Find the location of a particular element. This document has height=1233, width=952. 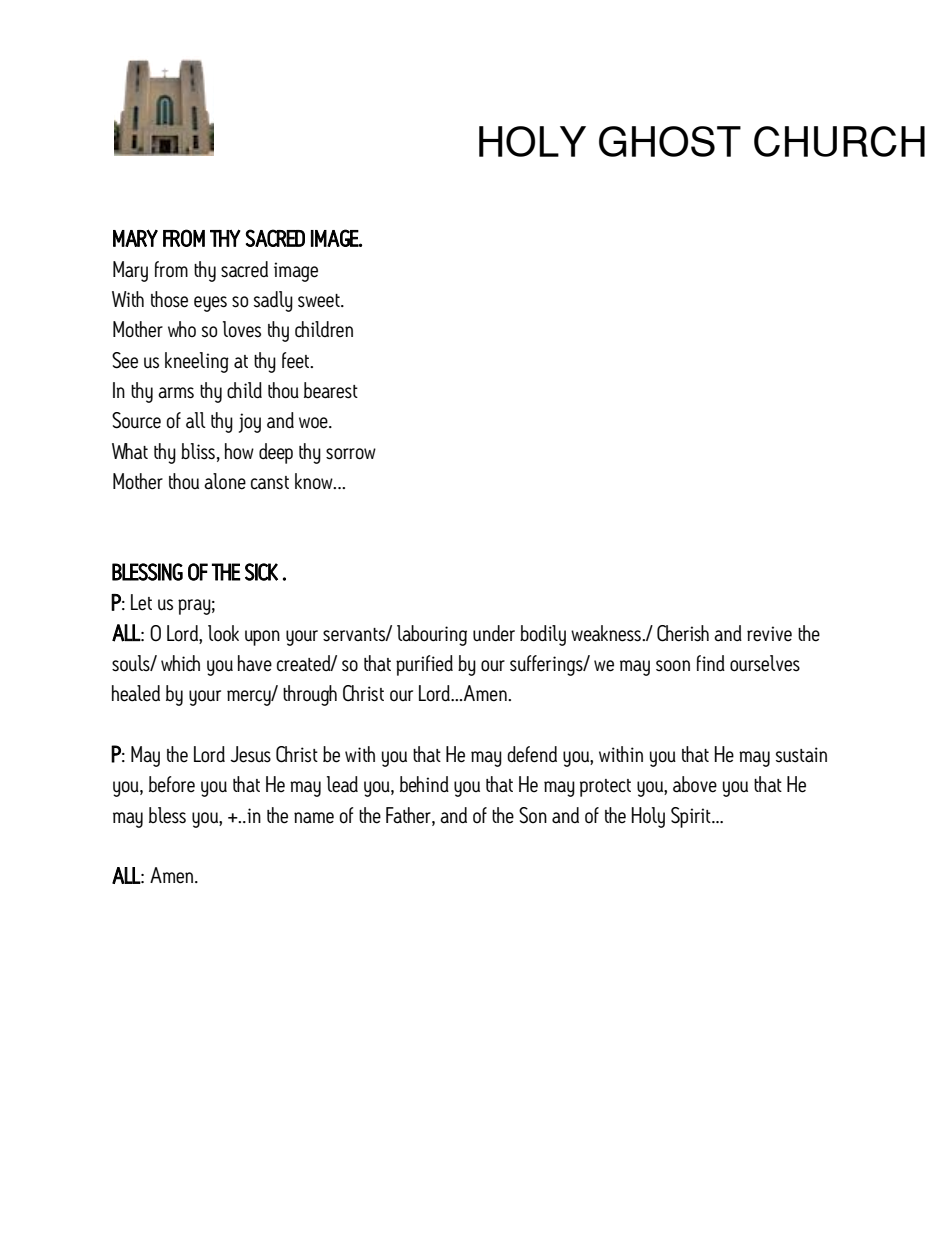

woe is located at coordinates (314, 423).
